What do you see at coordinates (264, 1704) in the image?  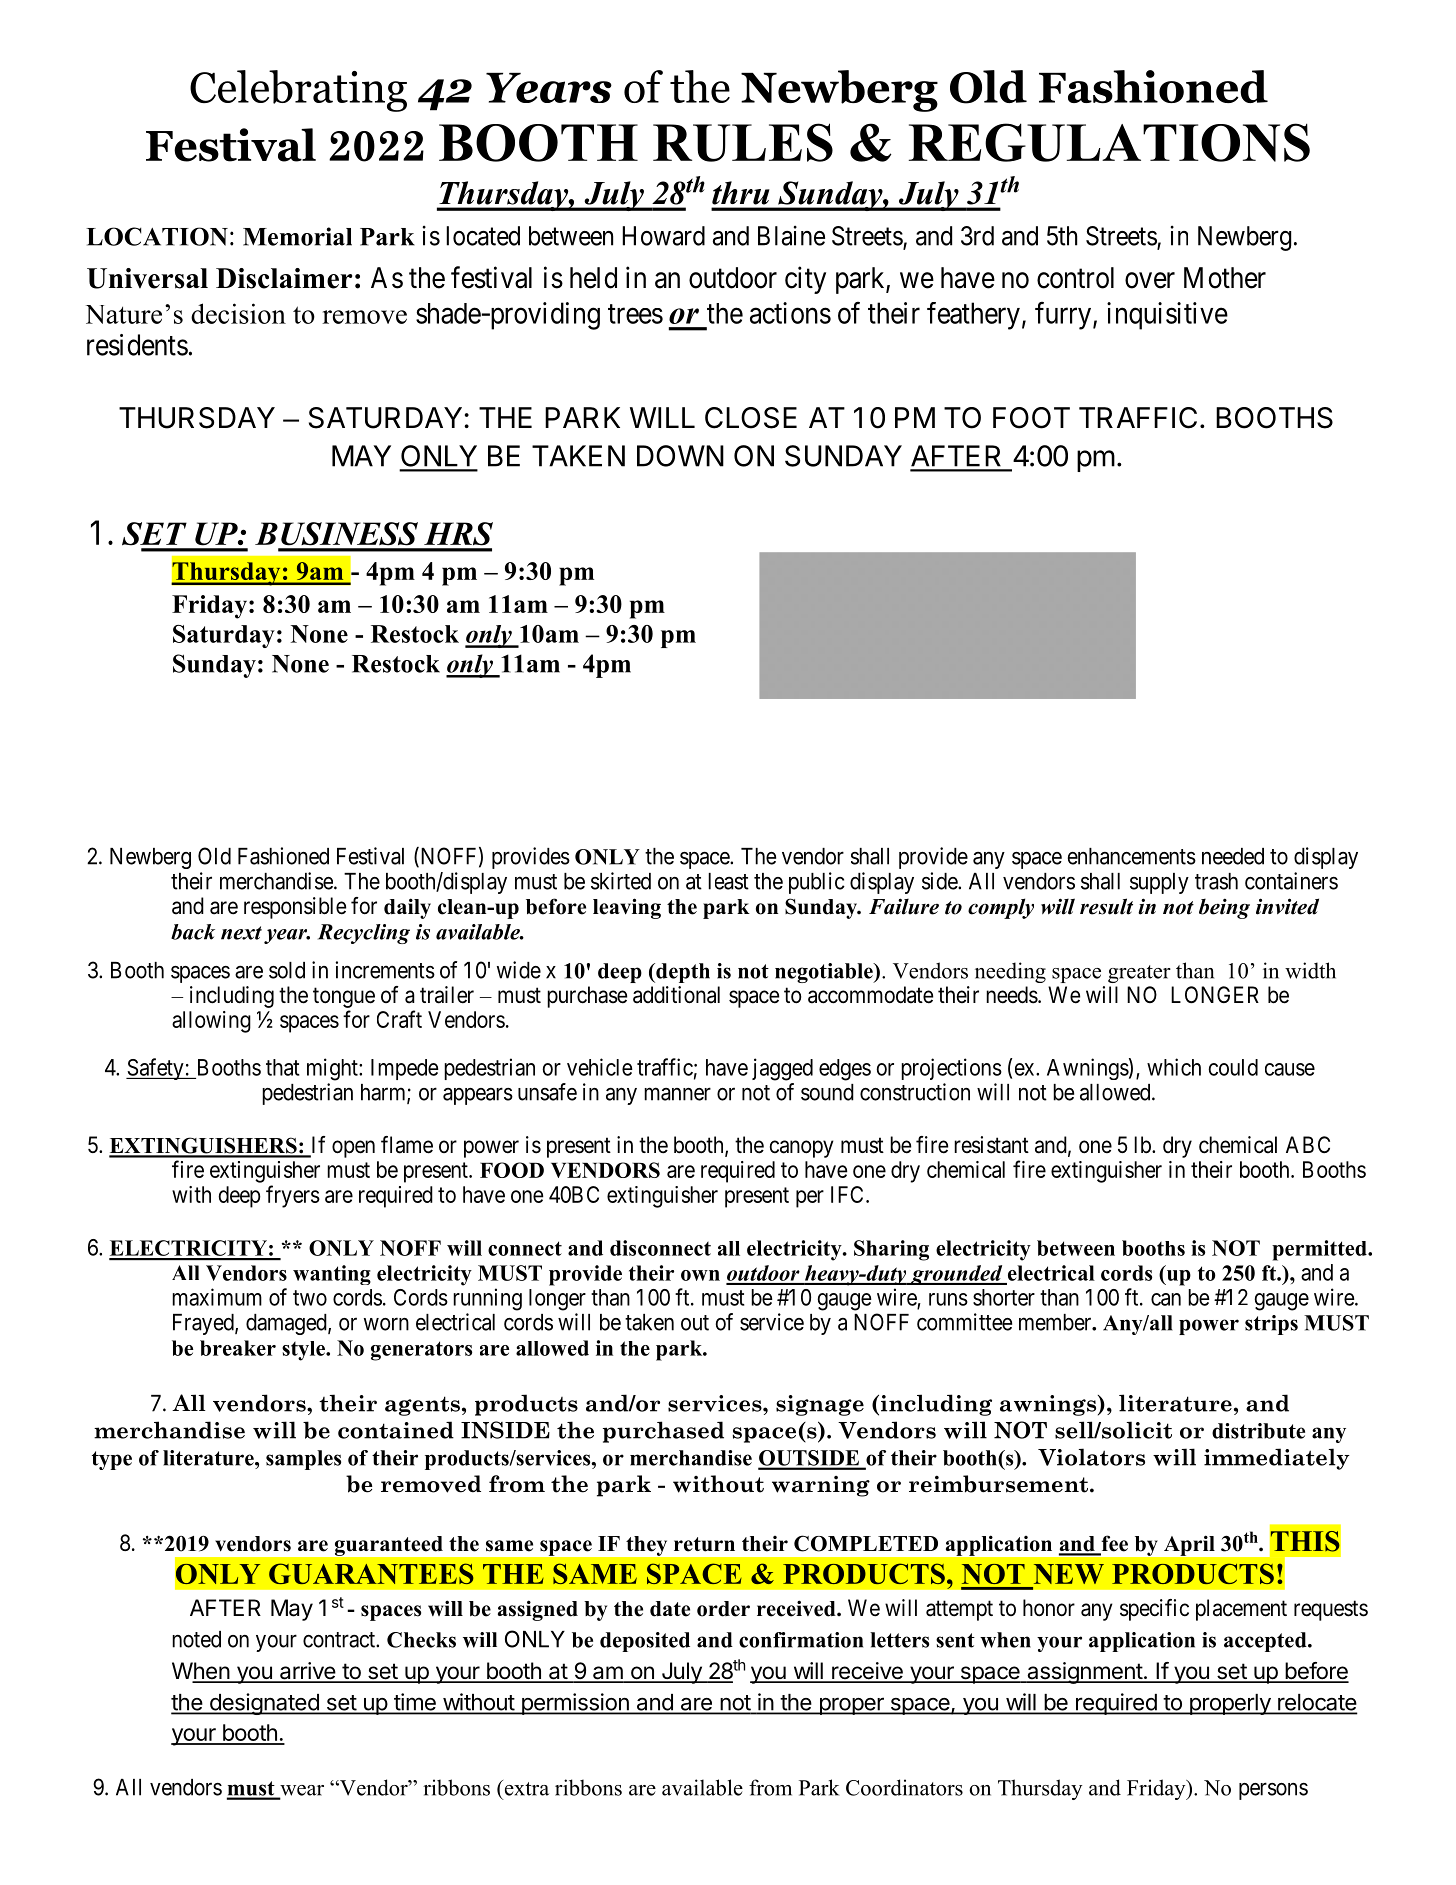 I see `designated` at bounding box center [264, 1704].
